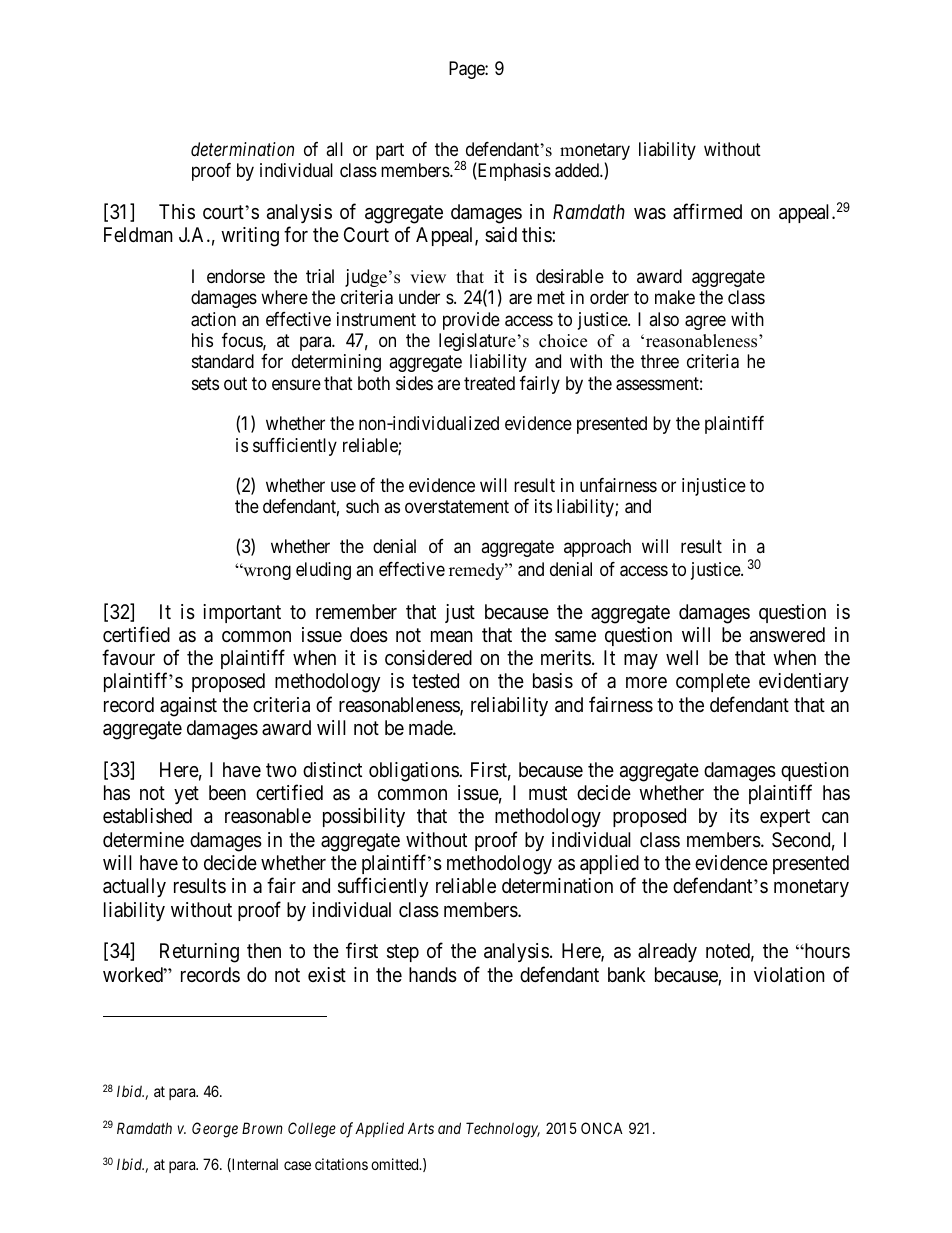 This page has width=952, height=1233. I want to click on sets, so click(205, 383).
